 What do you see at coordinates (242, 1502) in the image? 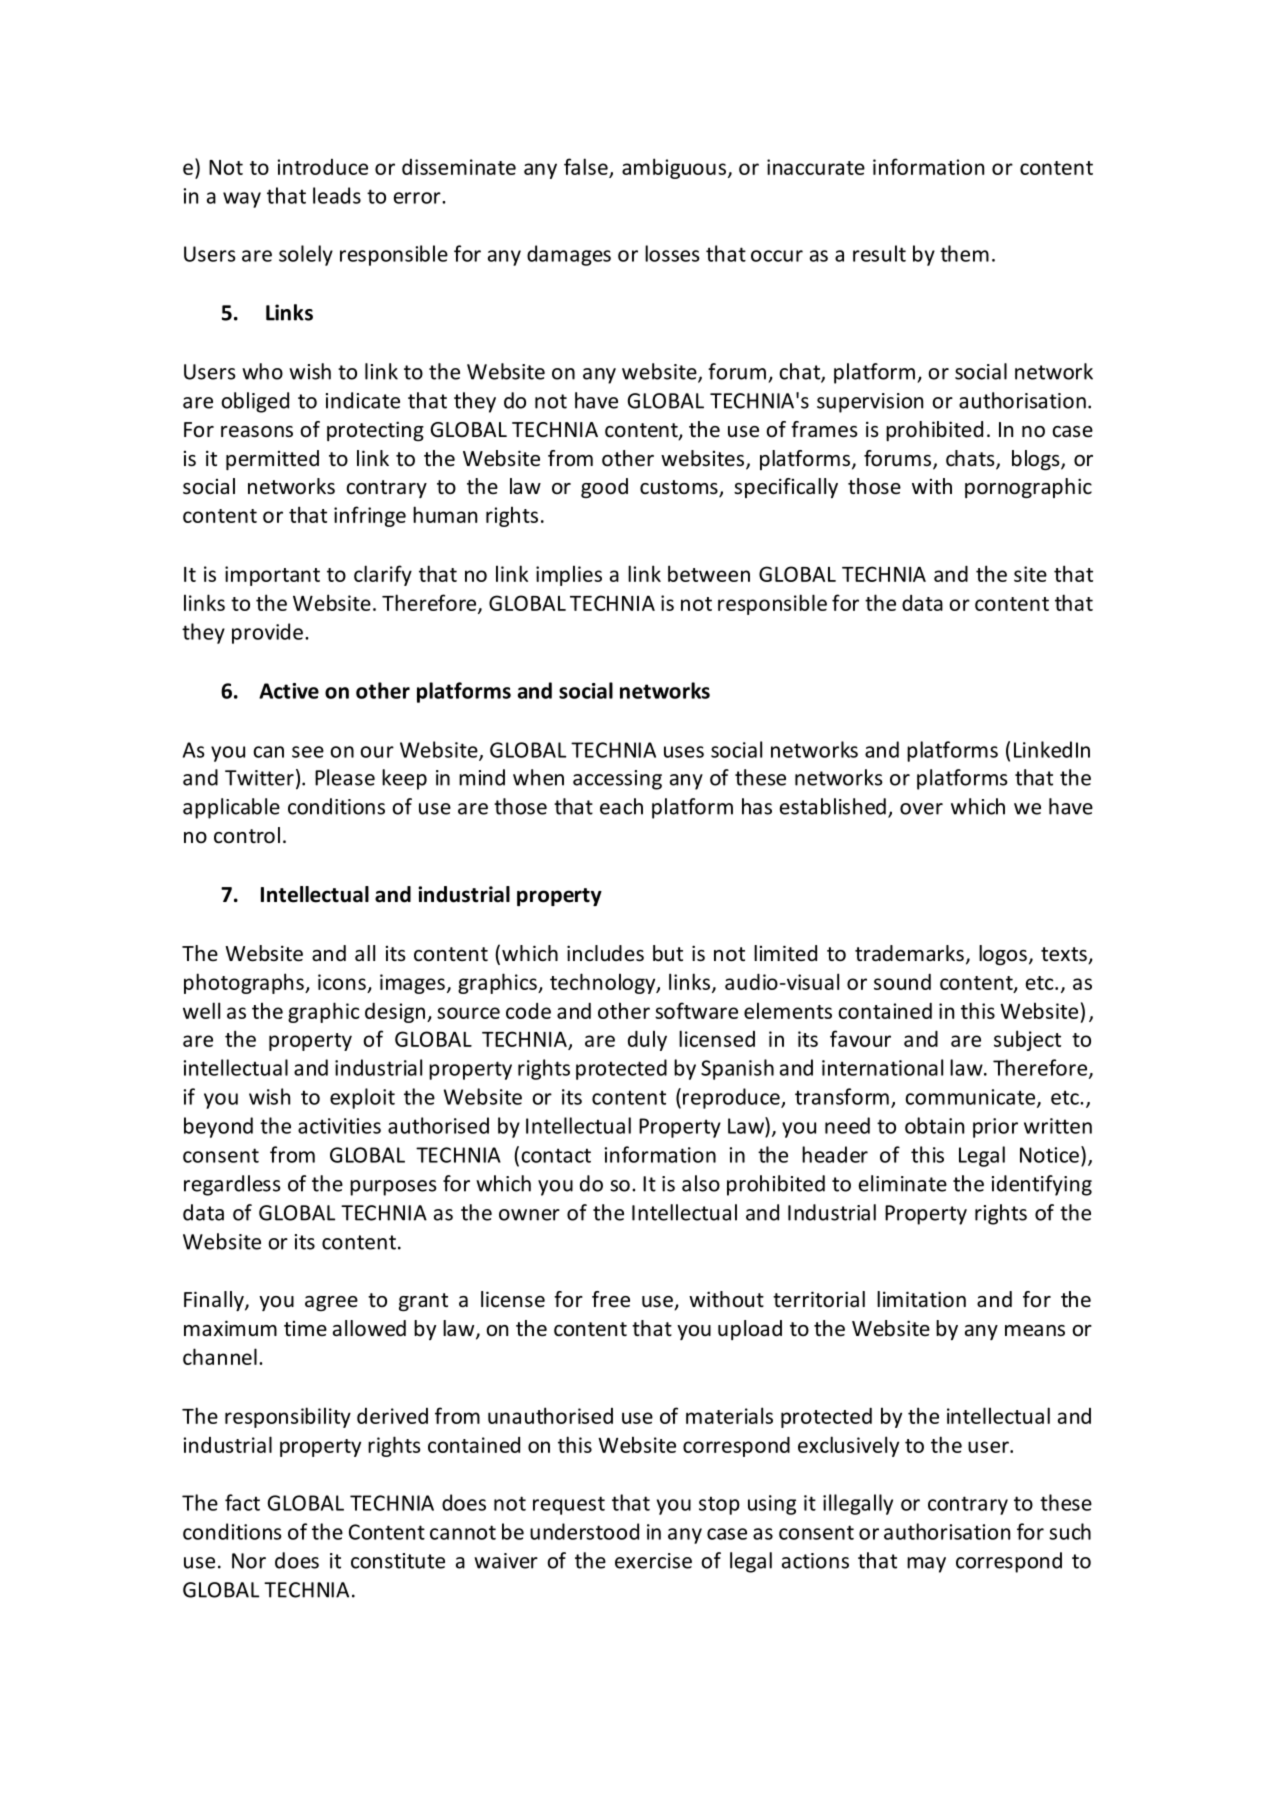
I see `fact` at bounding box center [242, 1502].
